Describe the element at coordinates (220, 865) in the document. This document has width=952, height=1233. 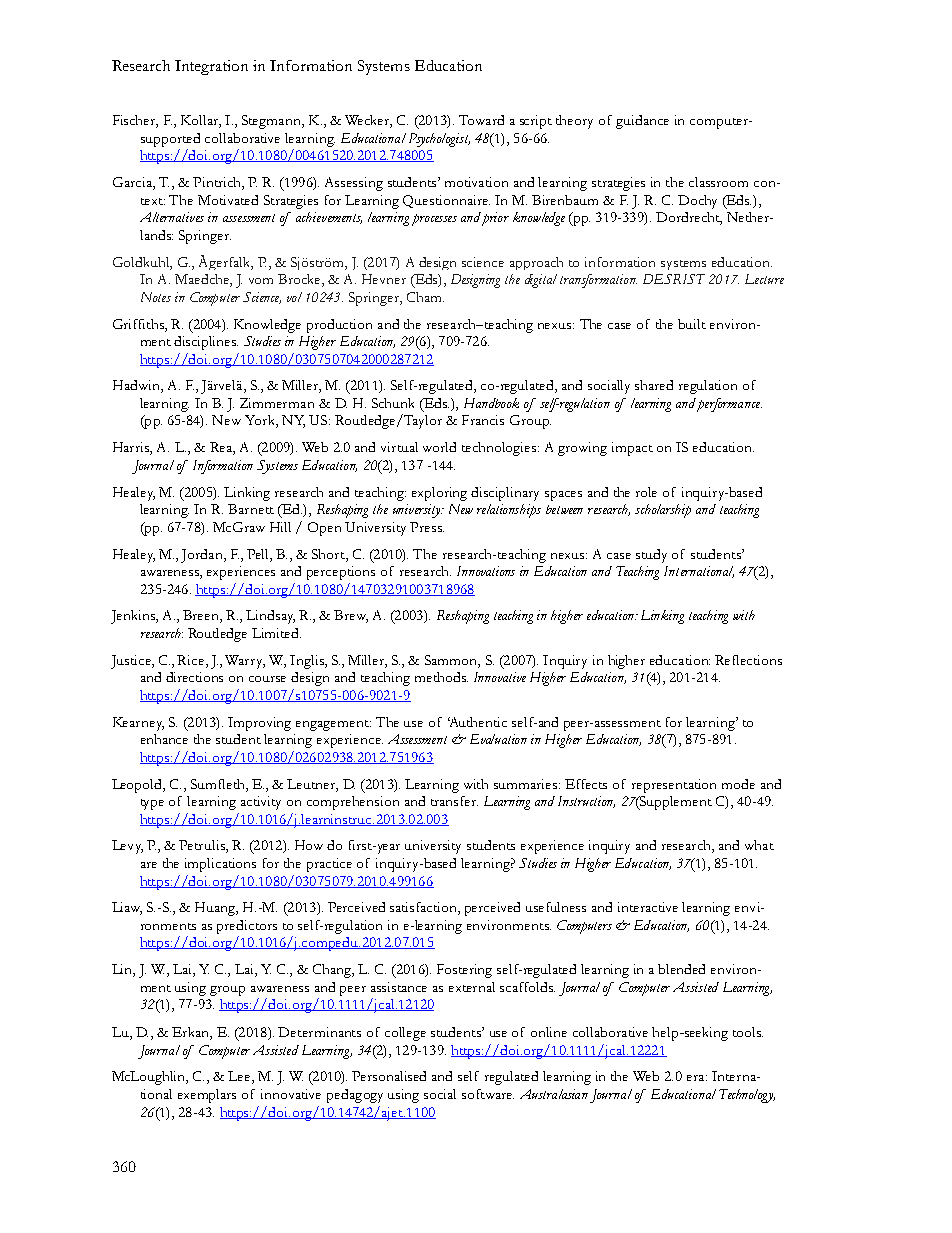
I see `implications` at that location.
